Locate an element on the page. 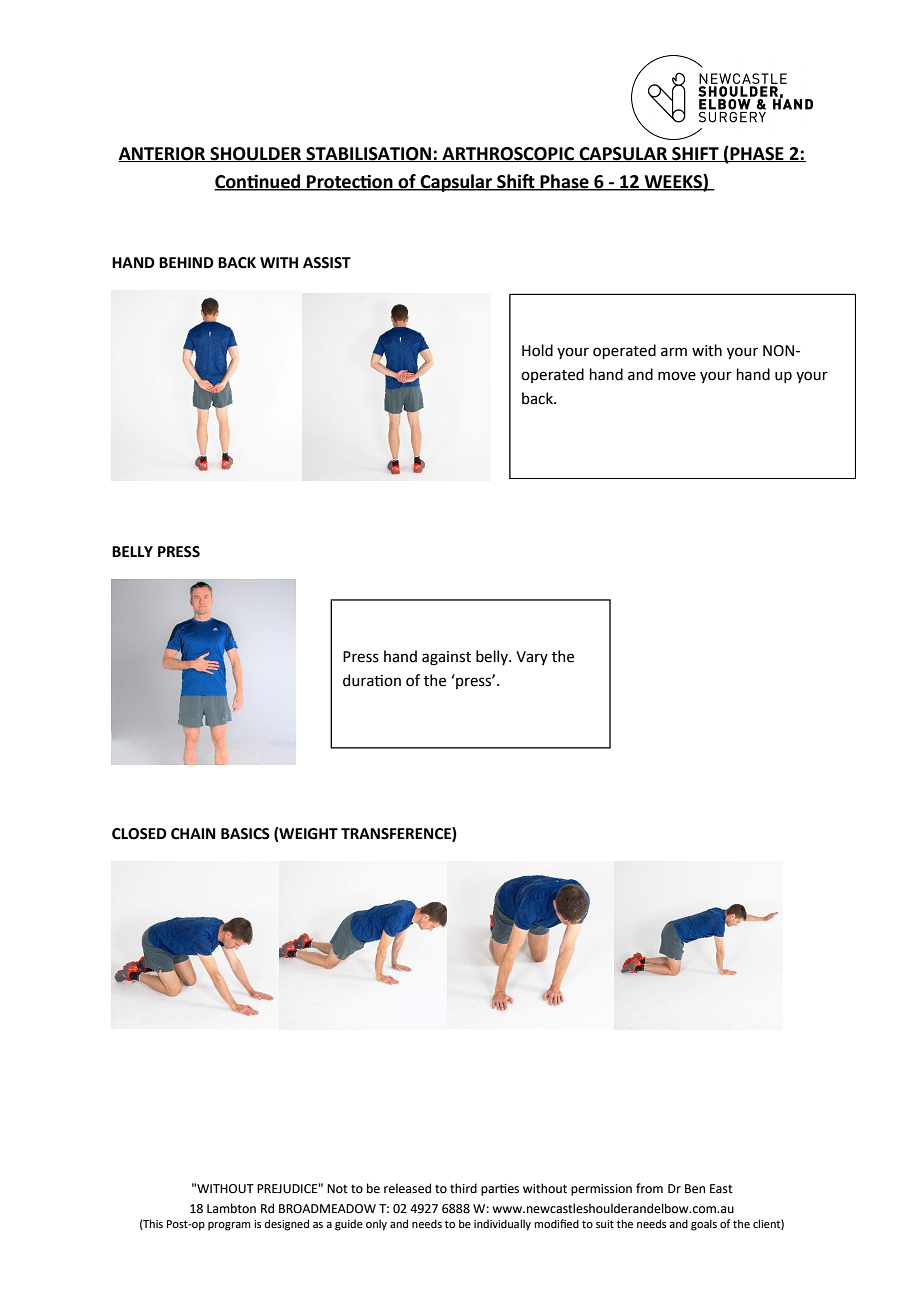 This page has width=924, height=1308. released is located at coordinates (407, 1188).
